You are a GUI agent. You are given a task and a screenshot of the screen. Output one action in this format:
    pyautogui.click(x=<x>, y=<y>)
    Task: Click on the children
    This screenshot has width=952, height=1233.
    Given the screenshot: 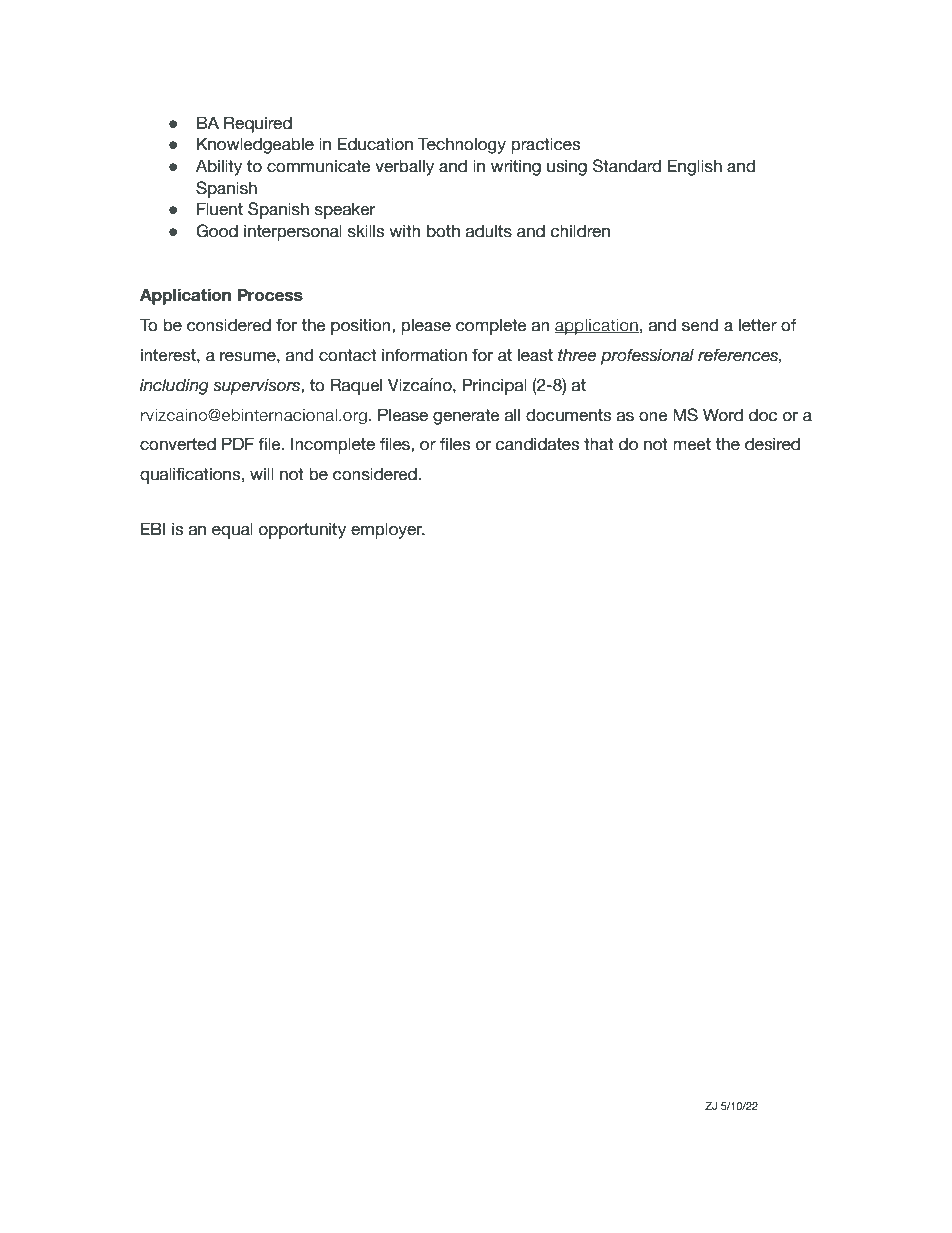 What is the action you would take?
    pyautogui.click(x=580, y=231)
